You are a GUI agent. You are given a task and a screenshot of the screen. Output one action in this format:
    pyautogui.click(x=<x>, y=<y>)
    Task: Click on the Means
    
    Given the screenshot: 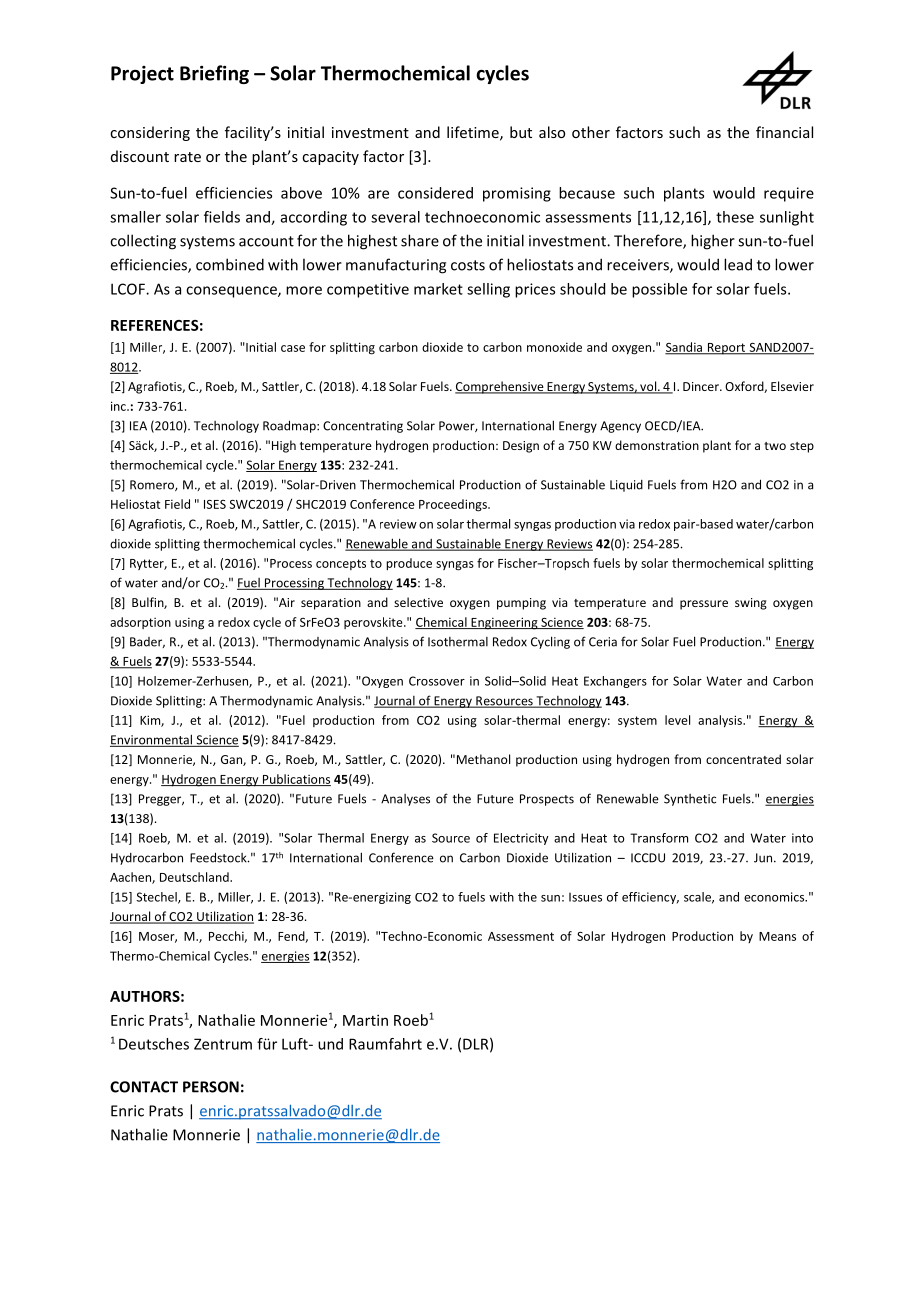 What is the action you would take?
    pyautogui.click(x=777, y=936)
